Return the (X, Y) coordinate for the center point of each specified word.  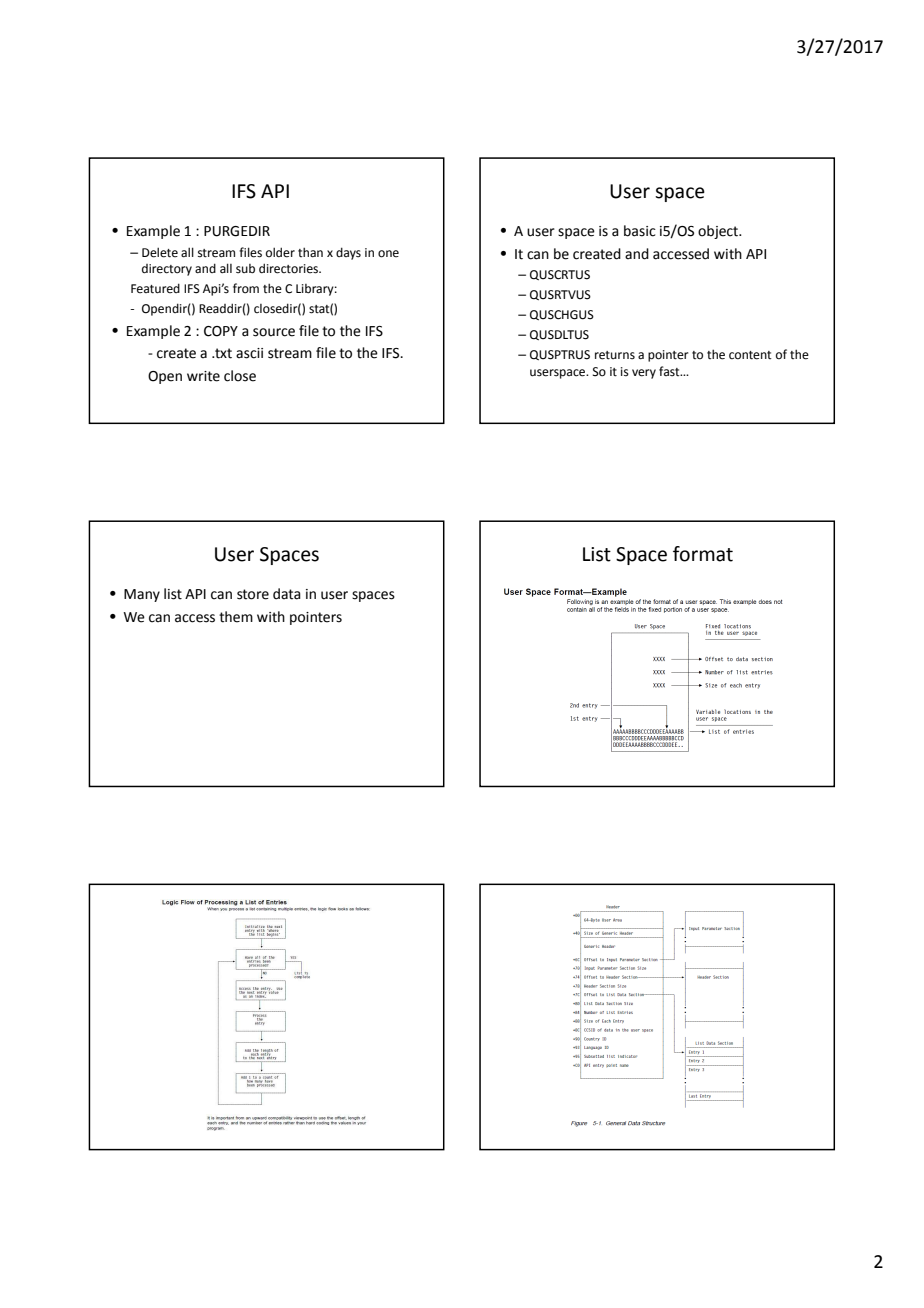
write (203, 376)
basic (640, 231)
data (287, 594)
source (274, 332)
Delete (160, 252)
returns (615, 355)
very (644, 374)
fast (670, 371)
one (388, 254)
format (703, 554)
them (236, 617)
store (253, 594)
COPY (221, 331)
